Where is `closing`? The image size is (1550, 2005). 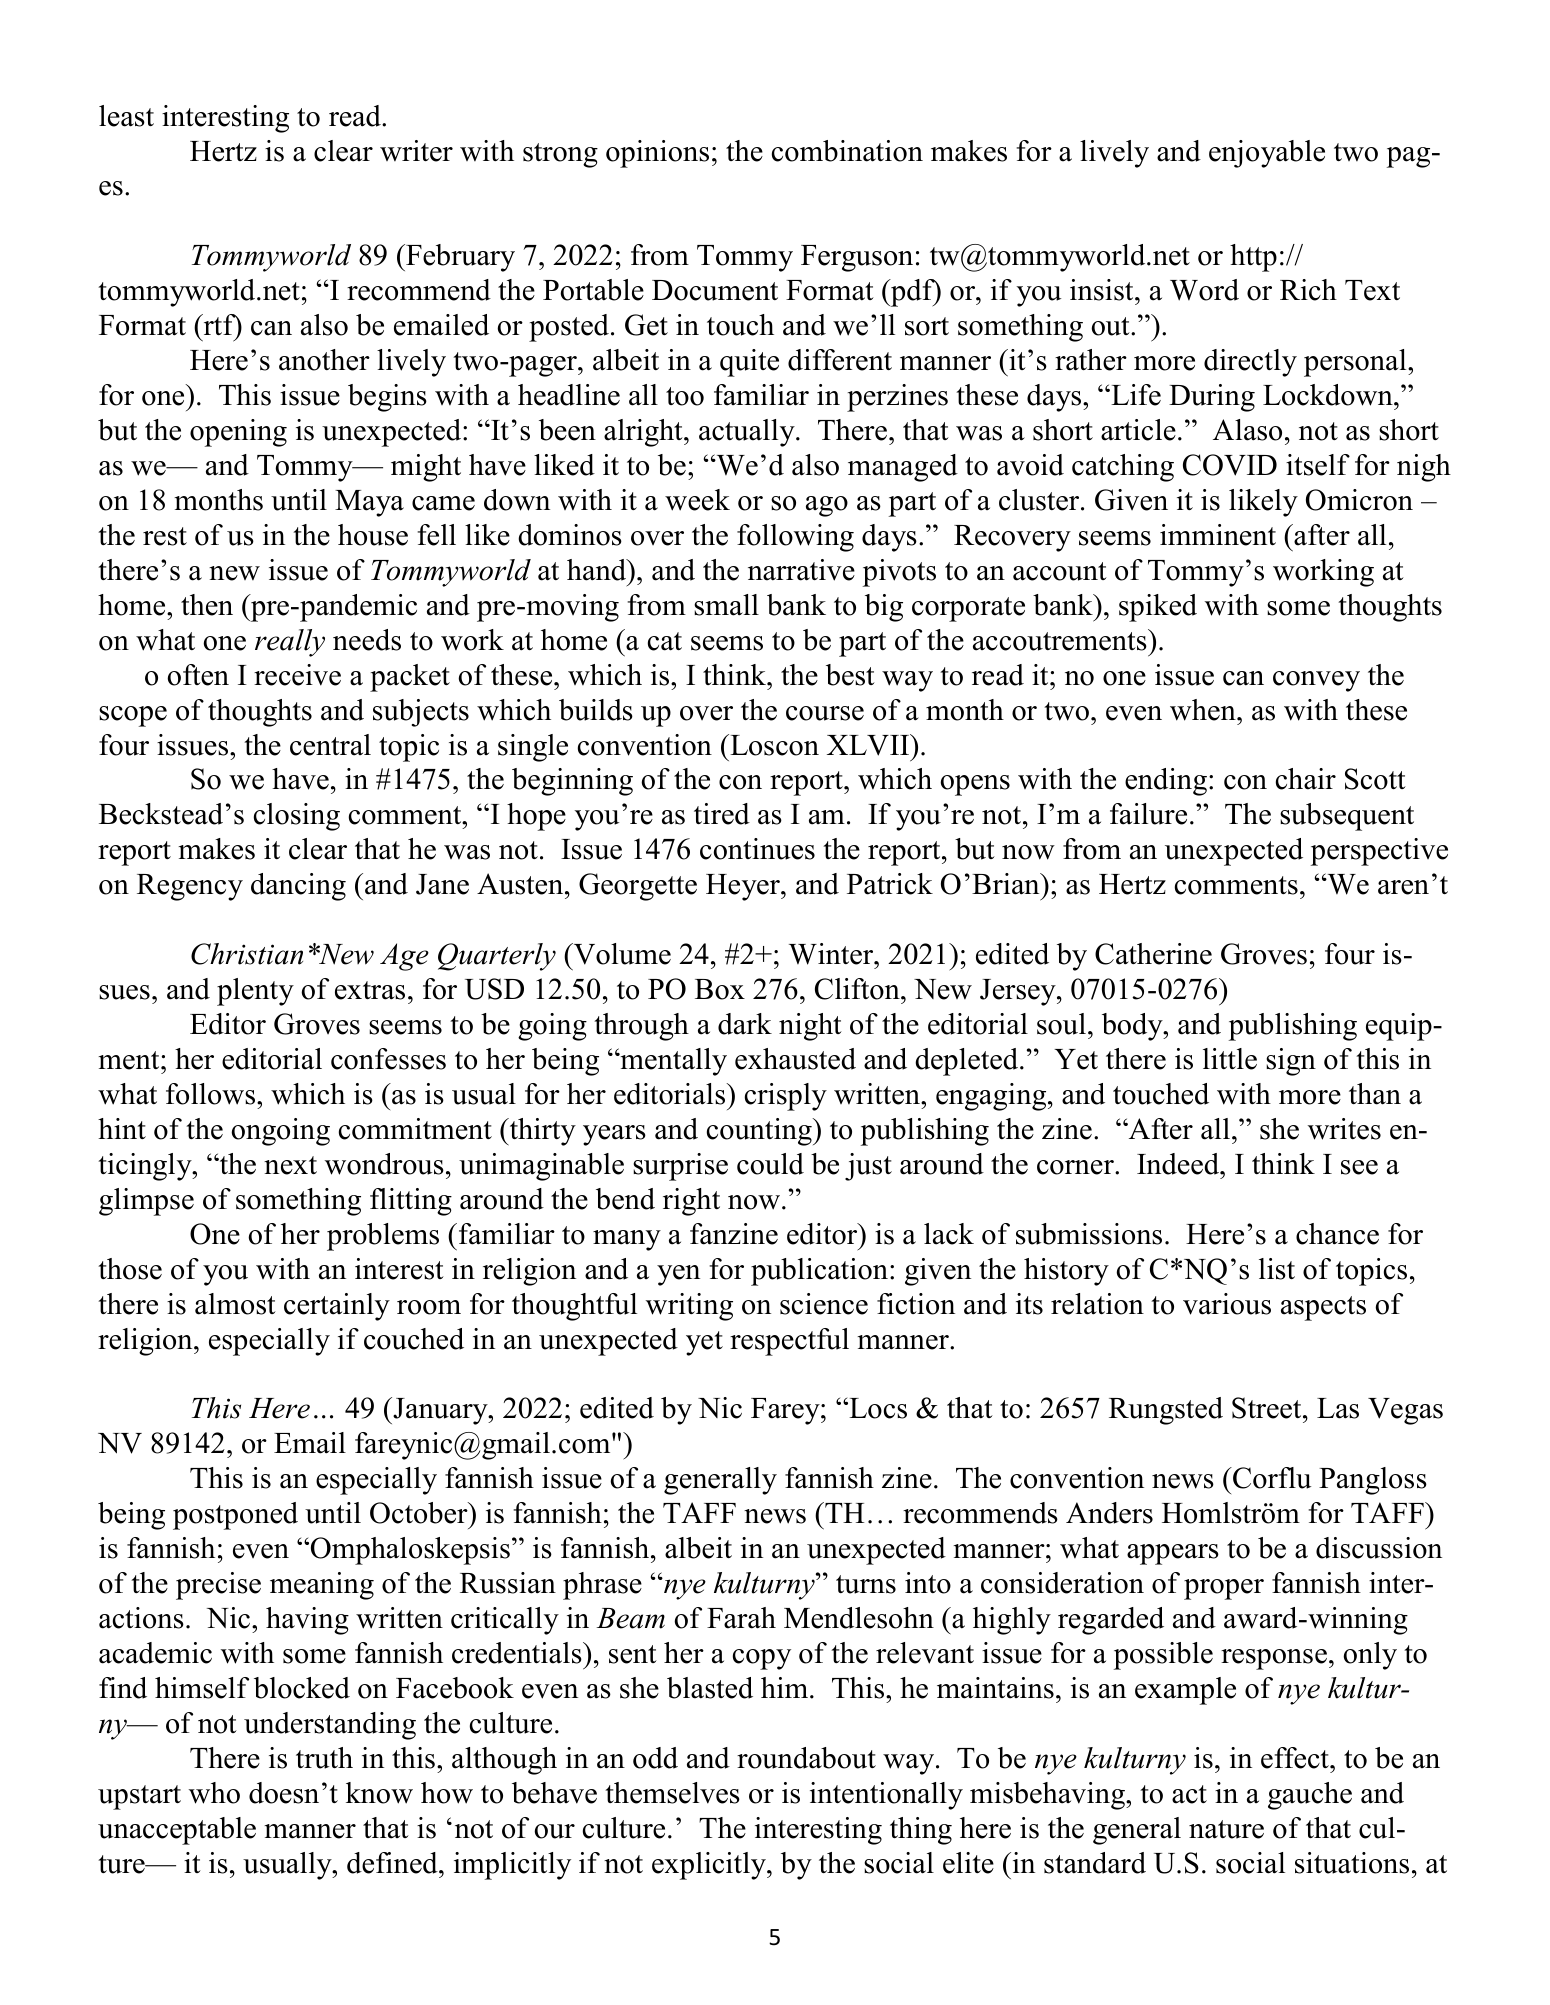
closing is located at coordinates (297, 817).
